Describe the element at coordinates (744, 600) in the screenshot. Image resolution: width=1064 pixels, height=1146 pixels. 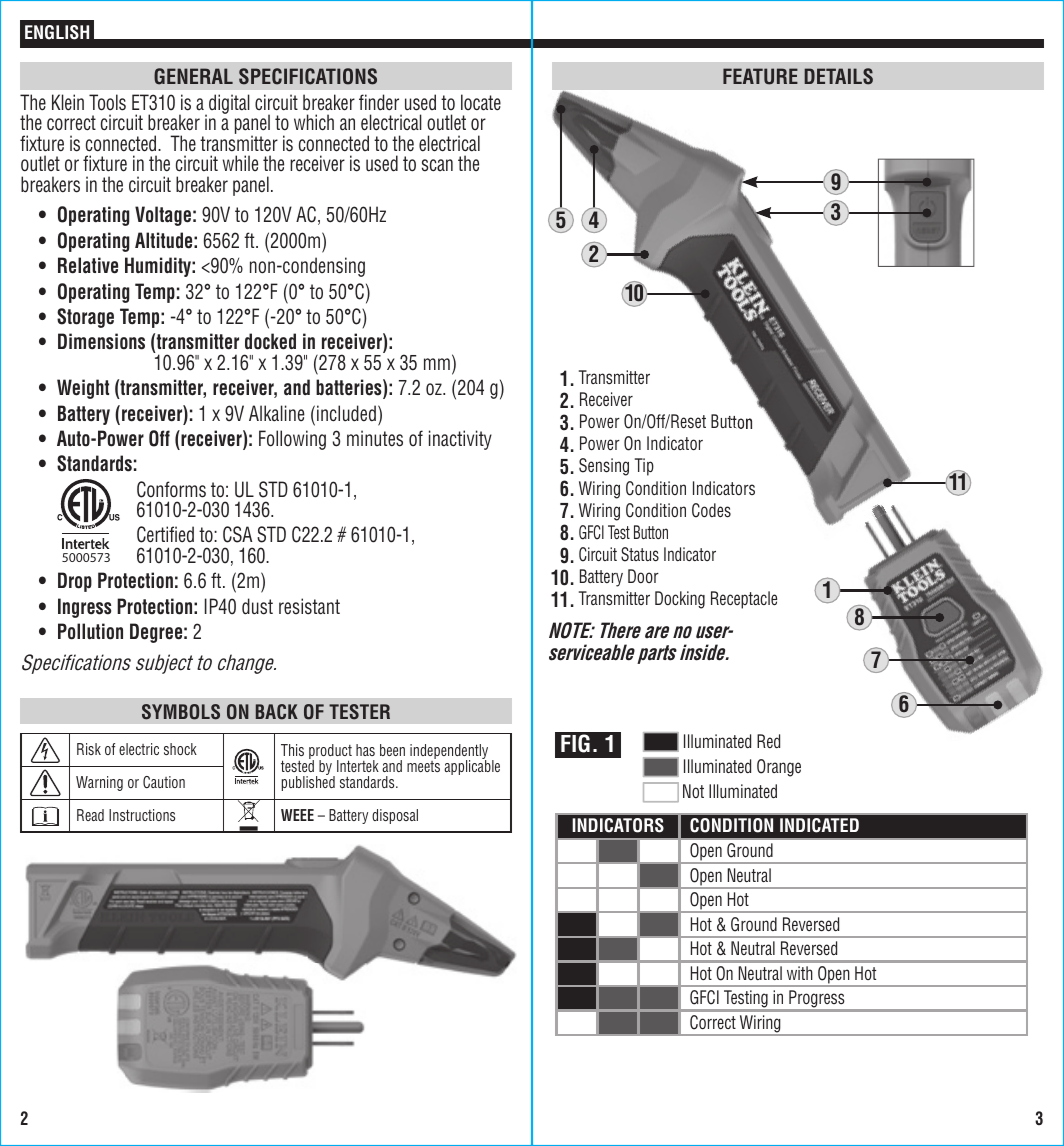
I see `Receptacle` at that location.
